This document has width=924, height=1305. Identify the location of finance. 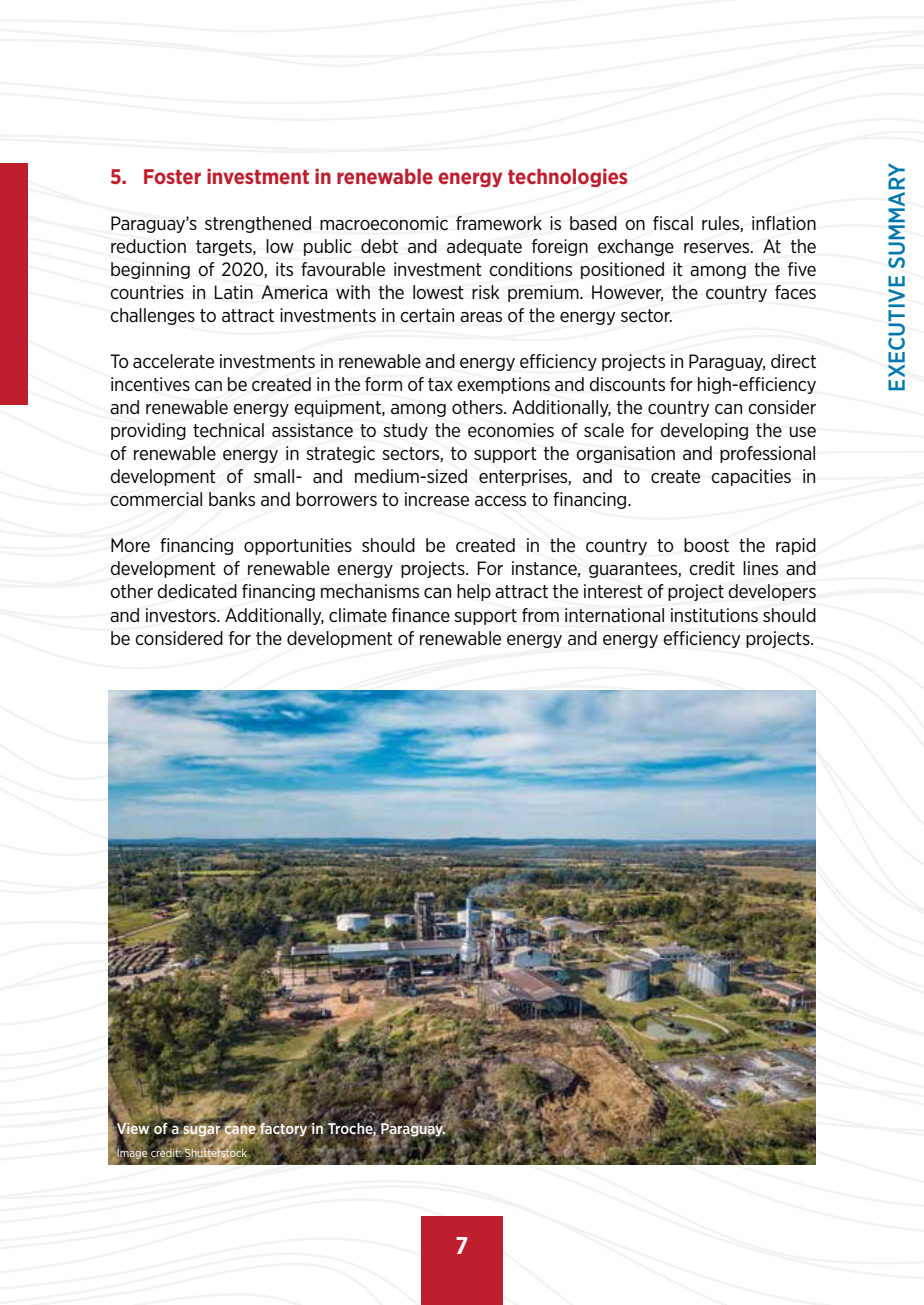
(421, 615).
